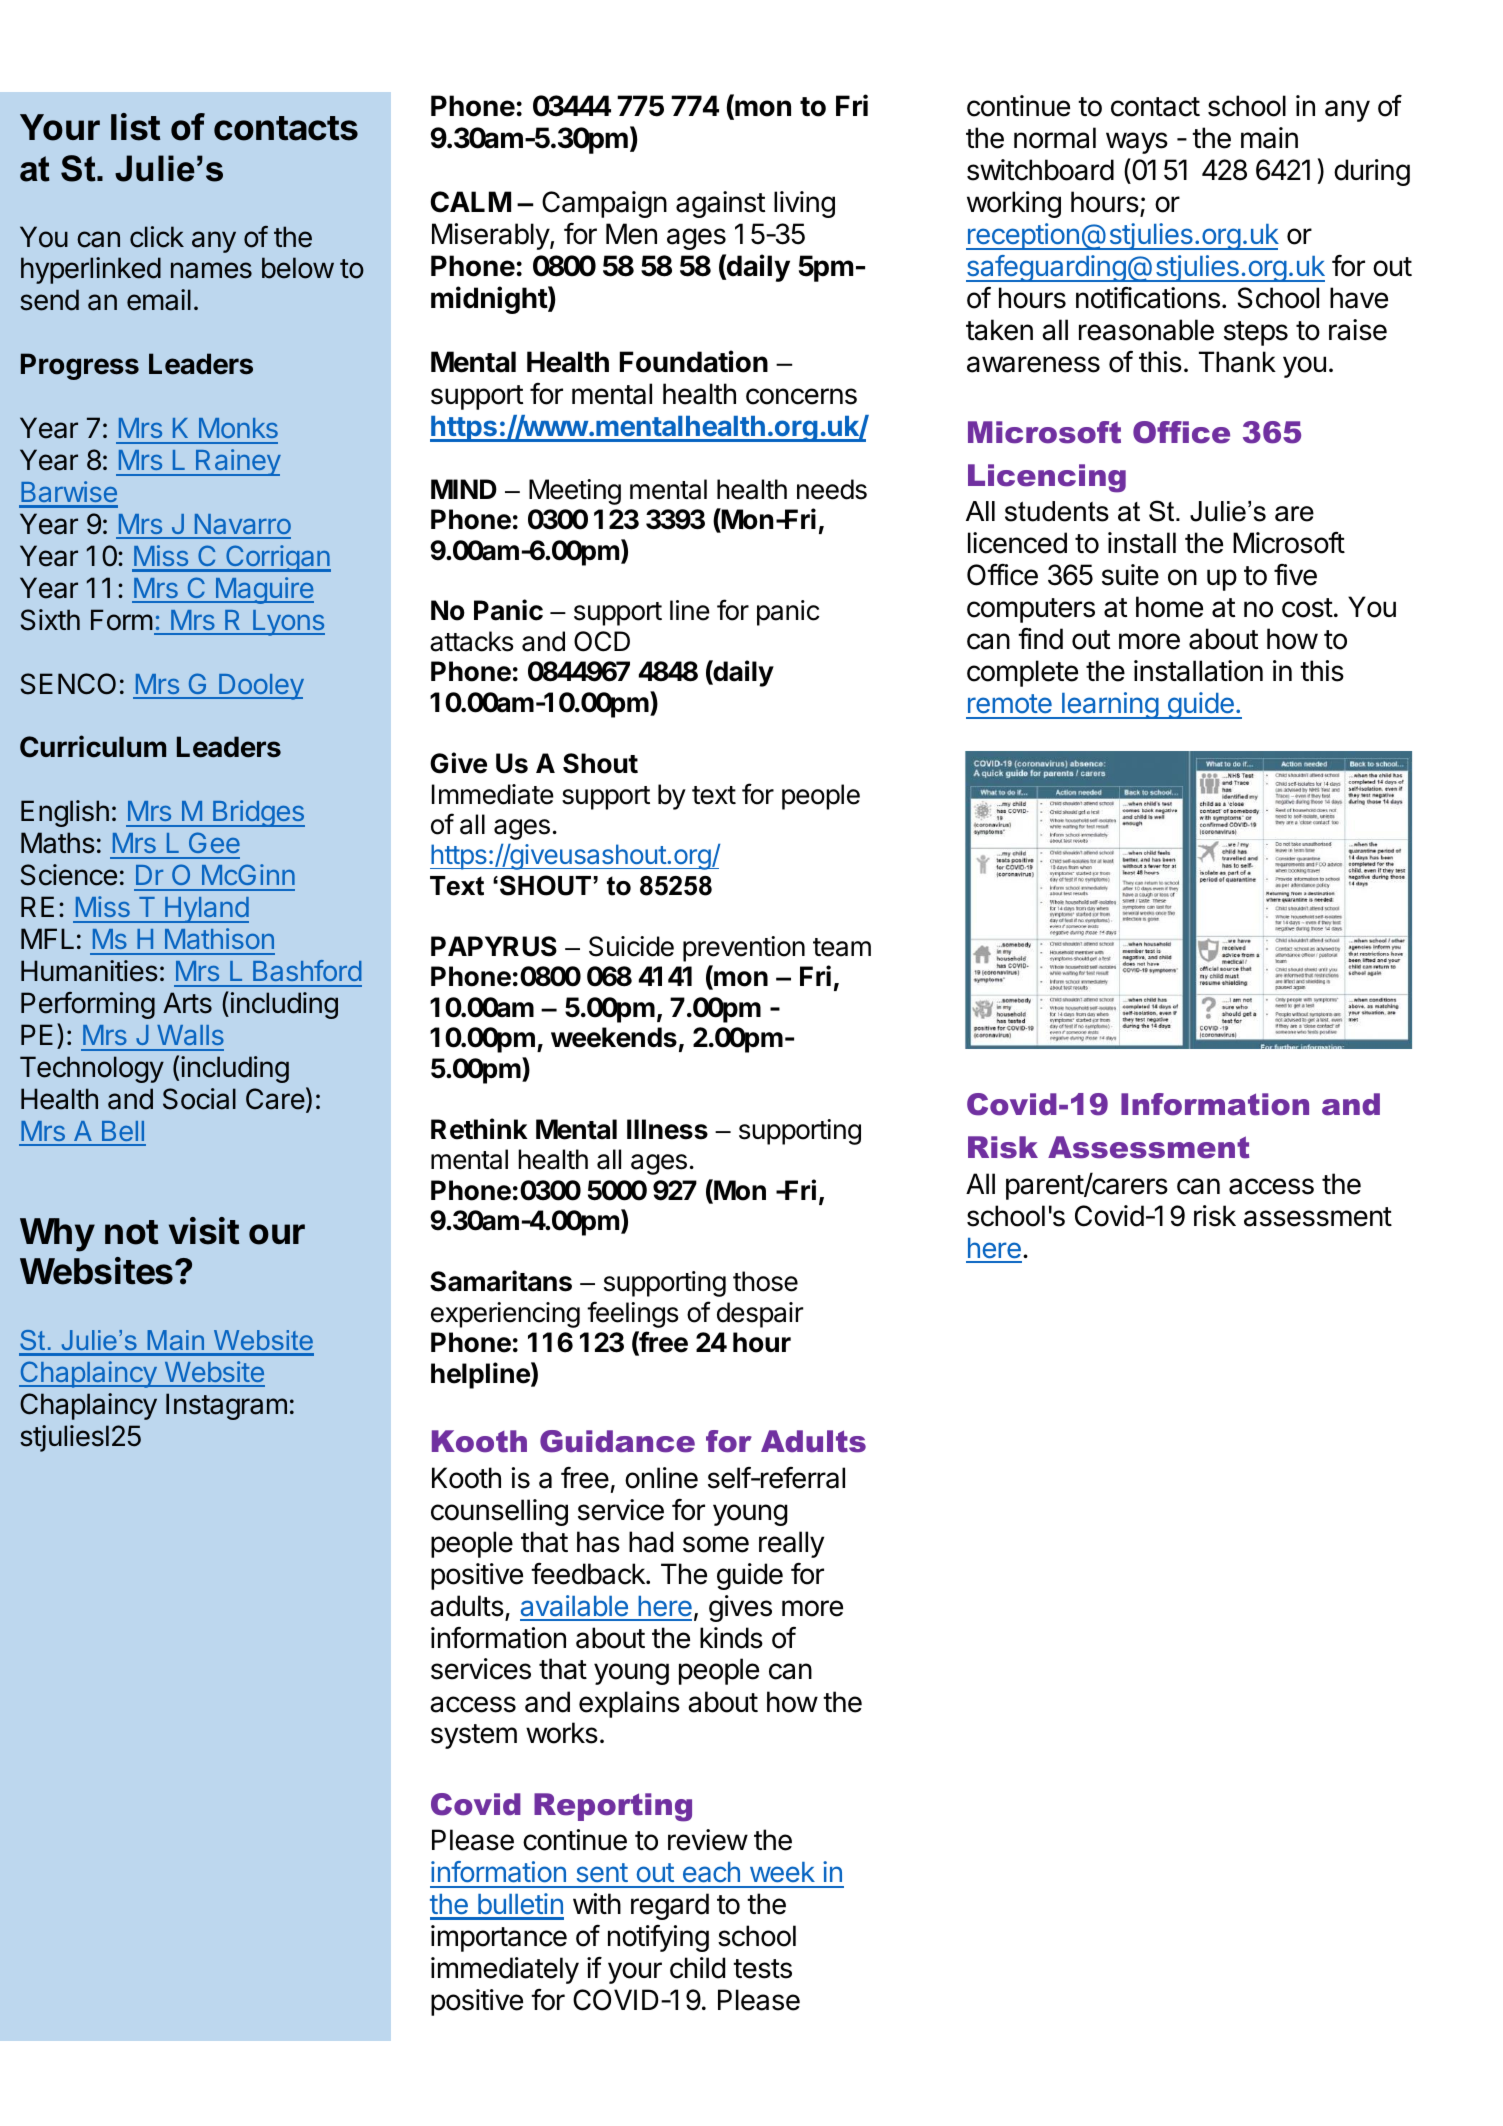 The image size is (1503, 2126). What do you see at coordinates (762, 1969) in the page?
I see `tests` at bounding box center [762, 1969].
